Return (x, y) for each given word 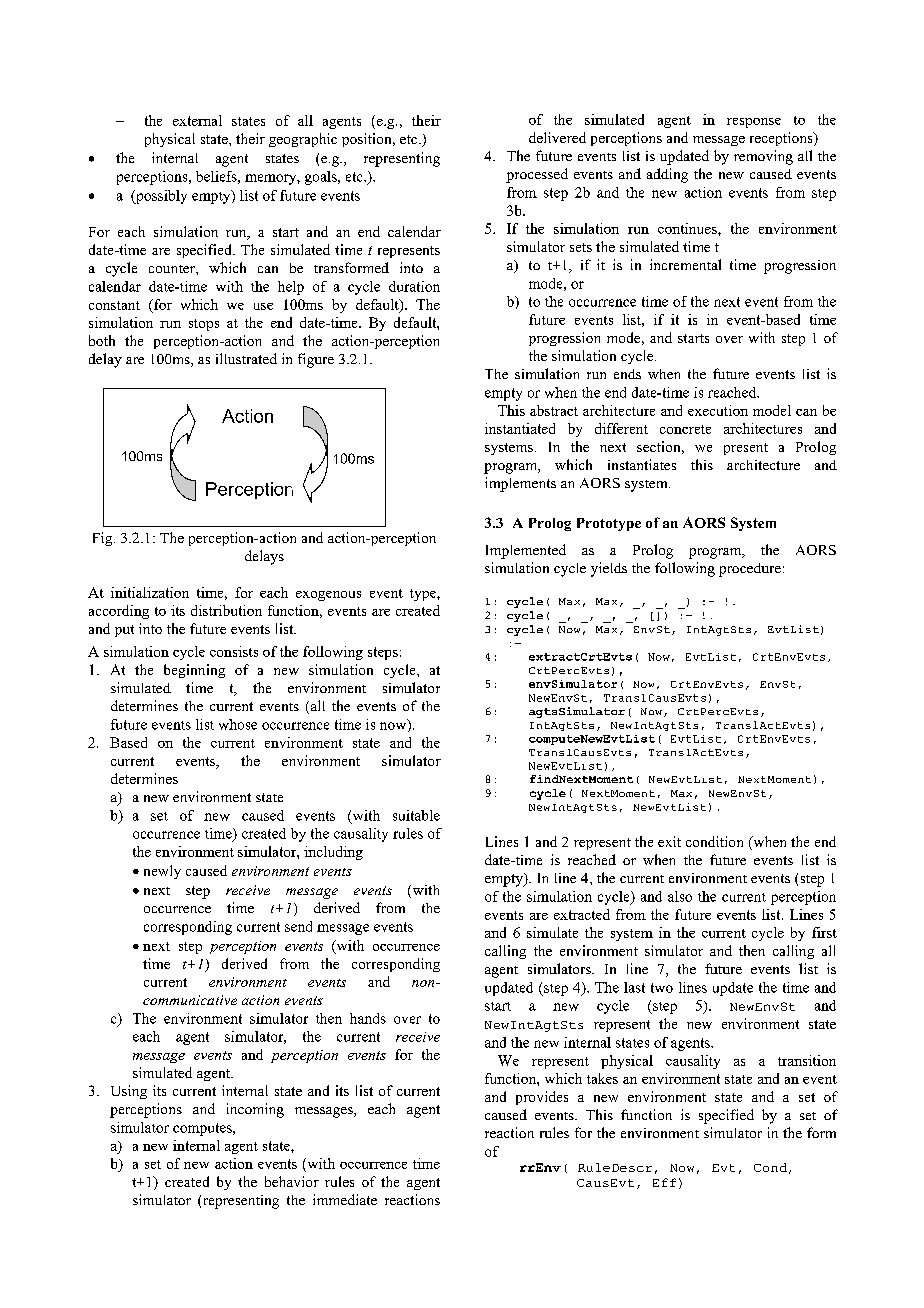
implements (520, 484)
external (197, 120)
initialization (150, 592)
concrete (685, 429)
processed (537, 175)
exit (669, 841)
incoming (255, 1110)
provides (542, 1098)
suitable (416, 815)
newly (162, 872)
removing (763, 157)
